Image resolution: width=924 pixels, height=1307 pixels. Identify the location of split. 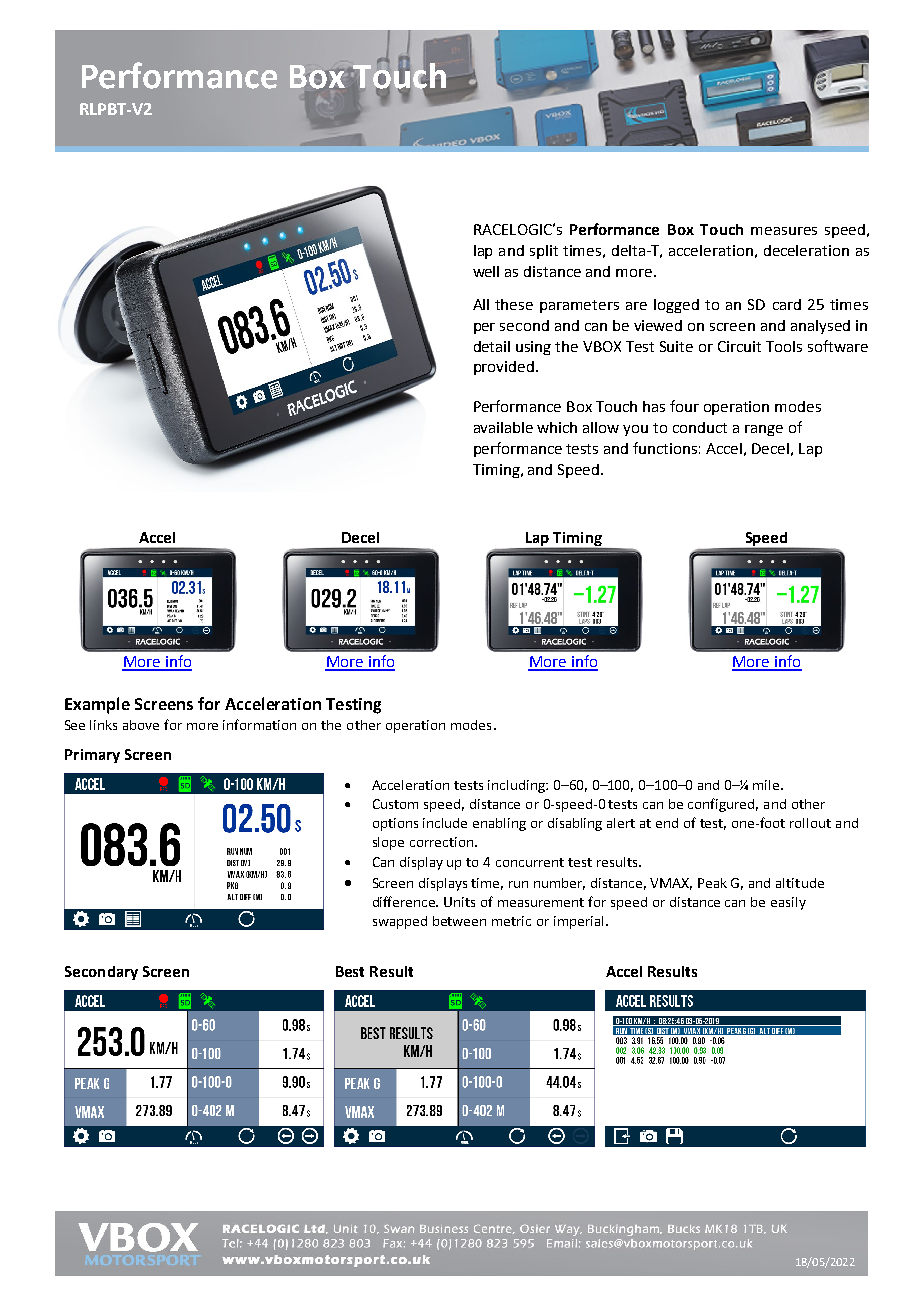
(544, 252).
